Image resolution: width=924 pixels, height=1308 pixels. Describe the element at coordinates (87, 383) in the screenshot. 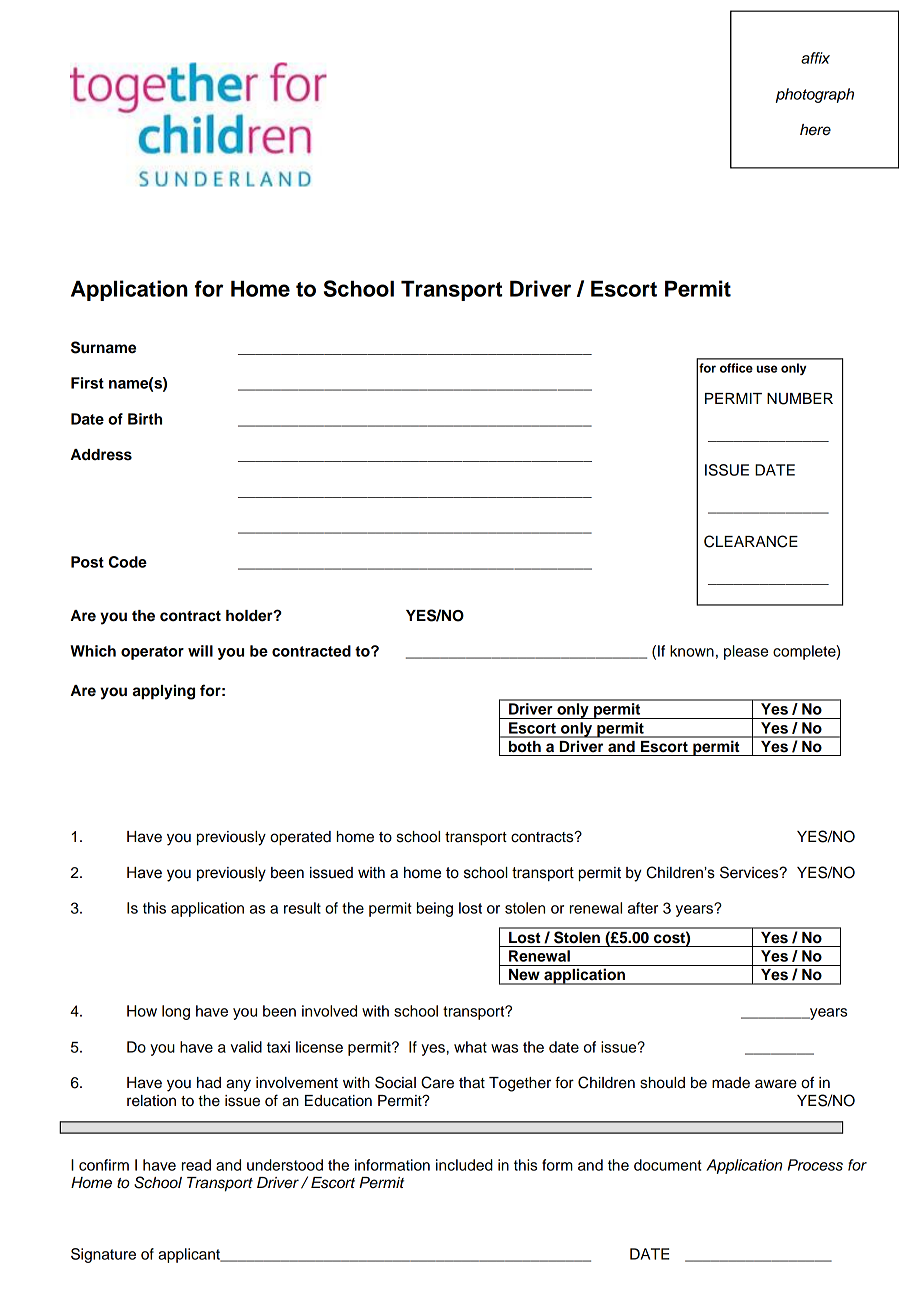

I see `First` at that location.
